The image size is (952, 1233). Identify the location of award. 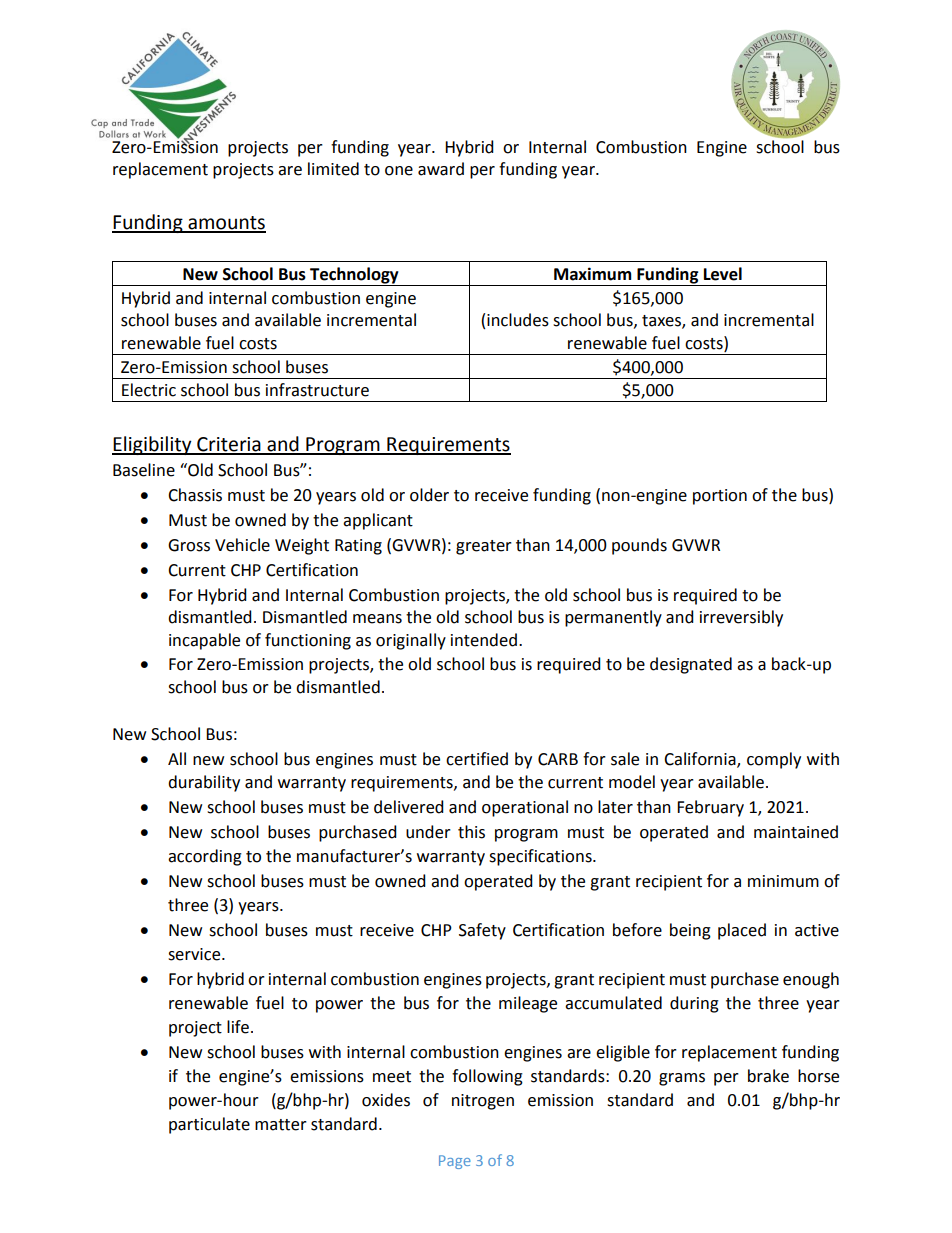
(441, 169).
